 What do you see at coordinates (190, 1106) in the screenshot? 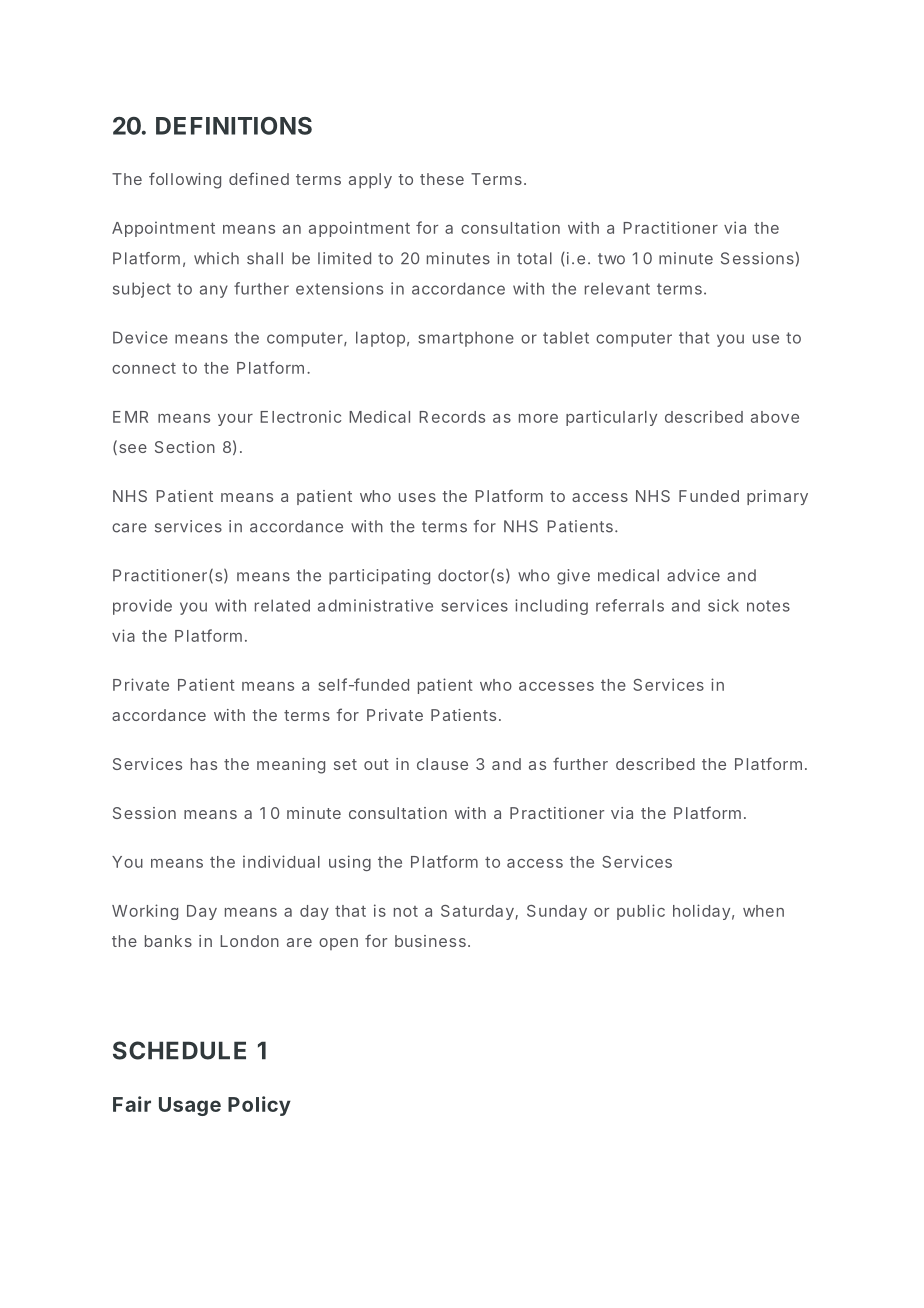
I see `Usage` at bounding box center [190, 1106].
